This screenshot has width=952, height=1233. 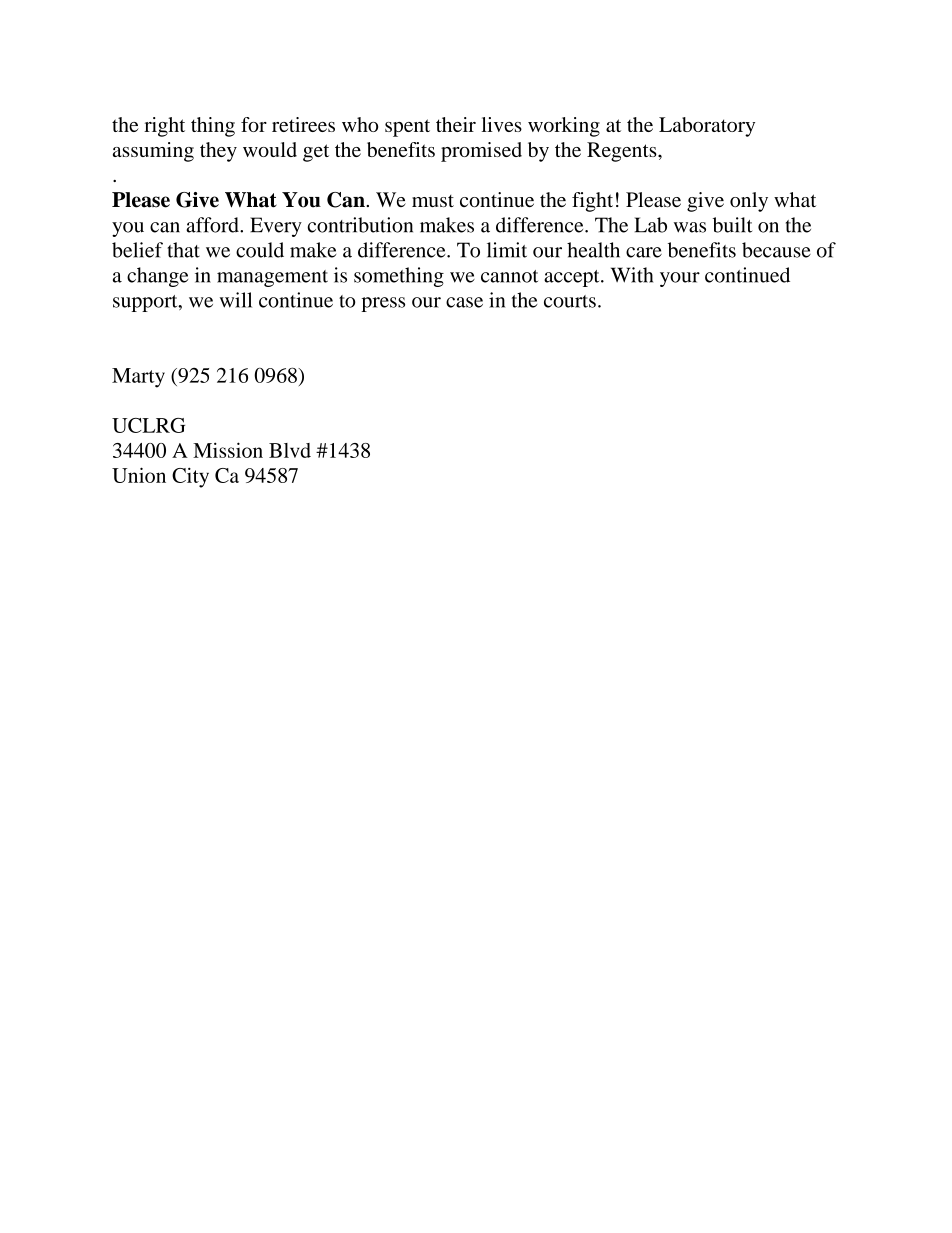 What do you see at coordinates (164, 127) in the screenshot?
I see `right` at bounding box center [164, 127].
